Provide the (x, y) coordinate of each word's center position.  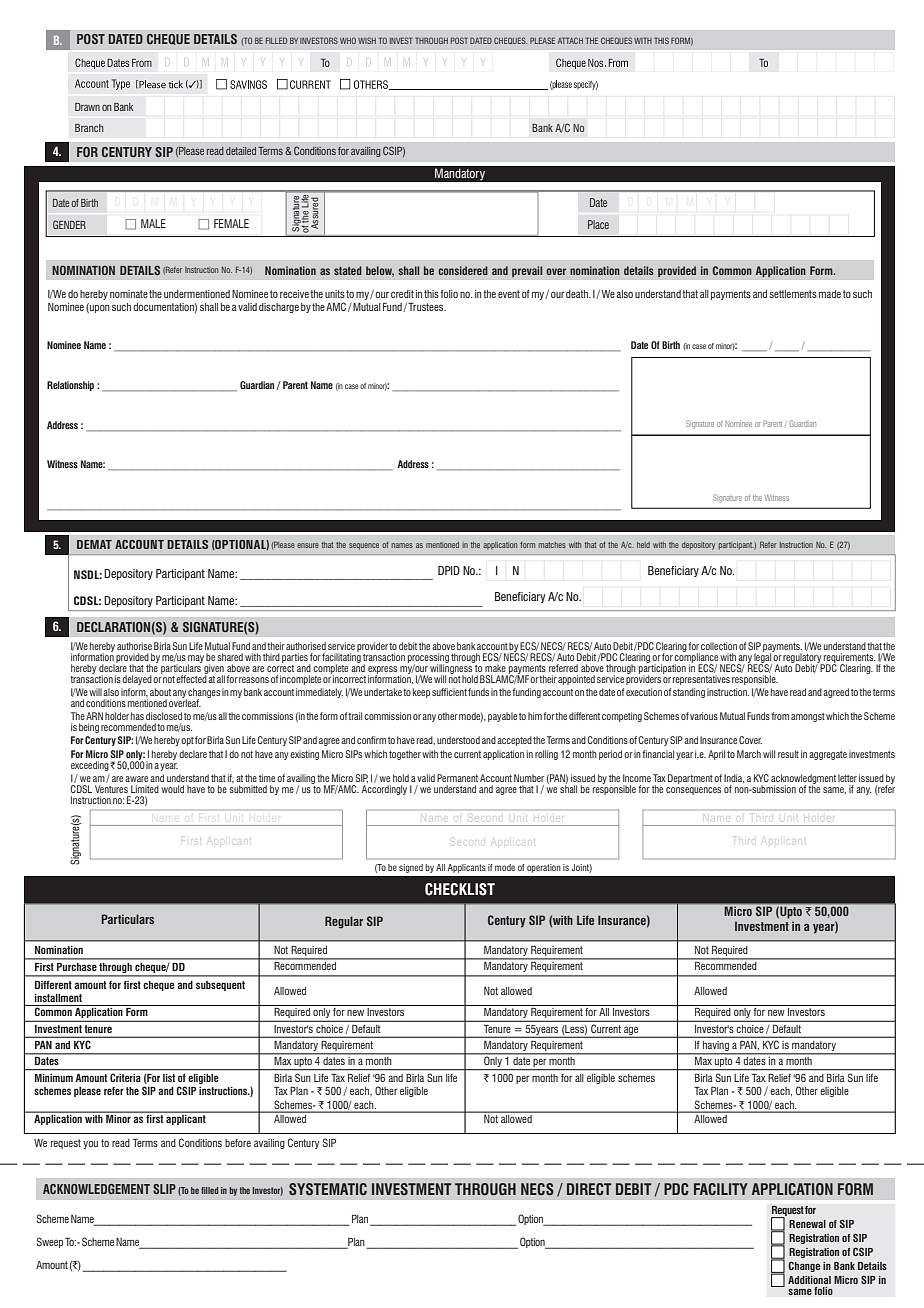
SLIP (164, 1189)
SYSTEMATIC (328, 1189)
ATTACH (570, 40)
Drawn (87, 107)
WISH (367, 40)
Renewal (807, 1224)
